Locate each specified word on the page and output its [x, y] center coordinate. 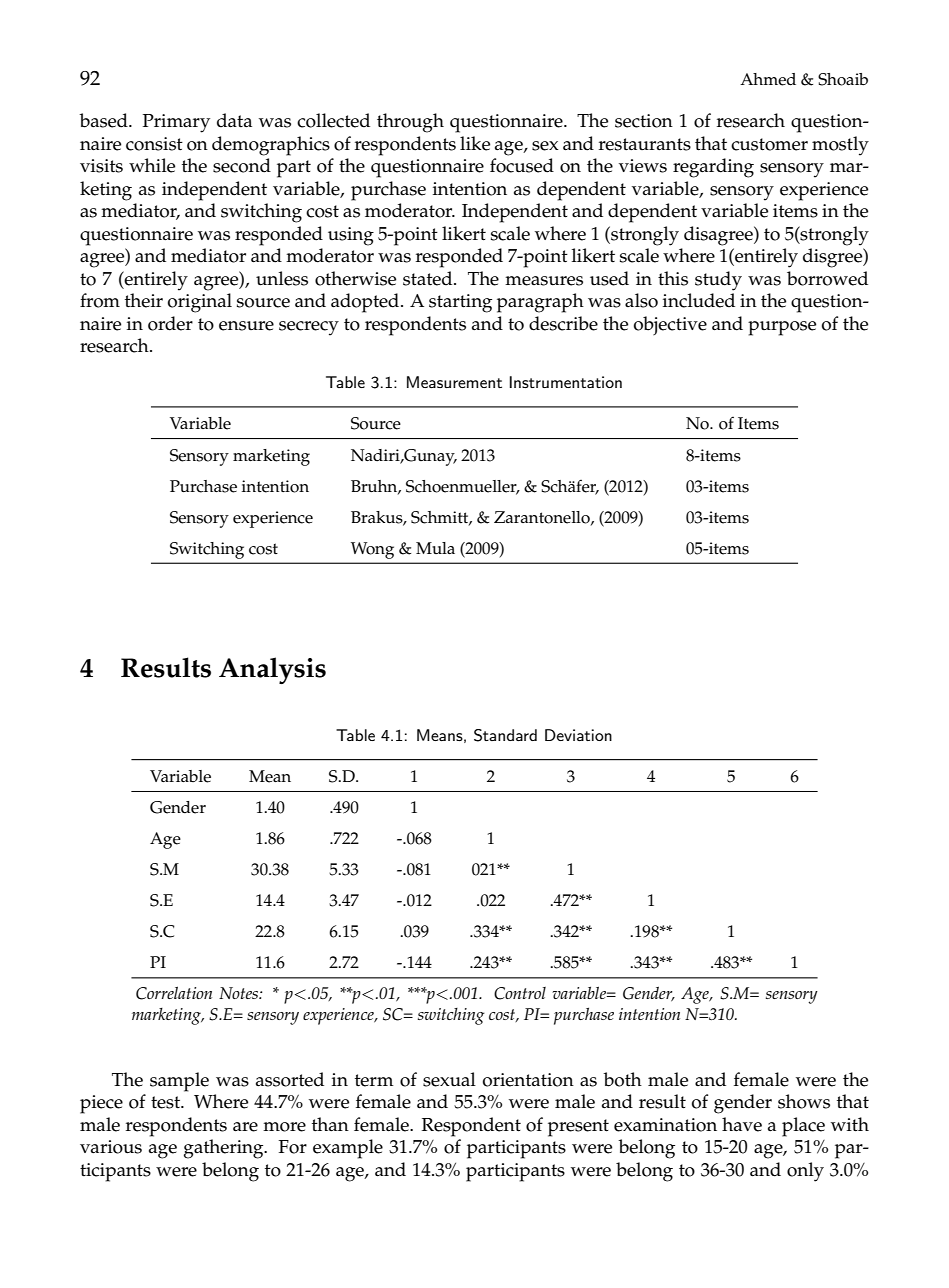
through [410, 123]
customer [769, 144]
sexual [449, 1079]
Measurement [454, 382]
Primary [176, 123]
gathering [225, 1149]
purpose [782, 328]
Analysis [272, 670]
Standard [505, 735]
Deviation [578, 735]
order [170, 323]
